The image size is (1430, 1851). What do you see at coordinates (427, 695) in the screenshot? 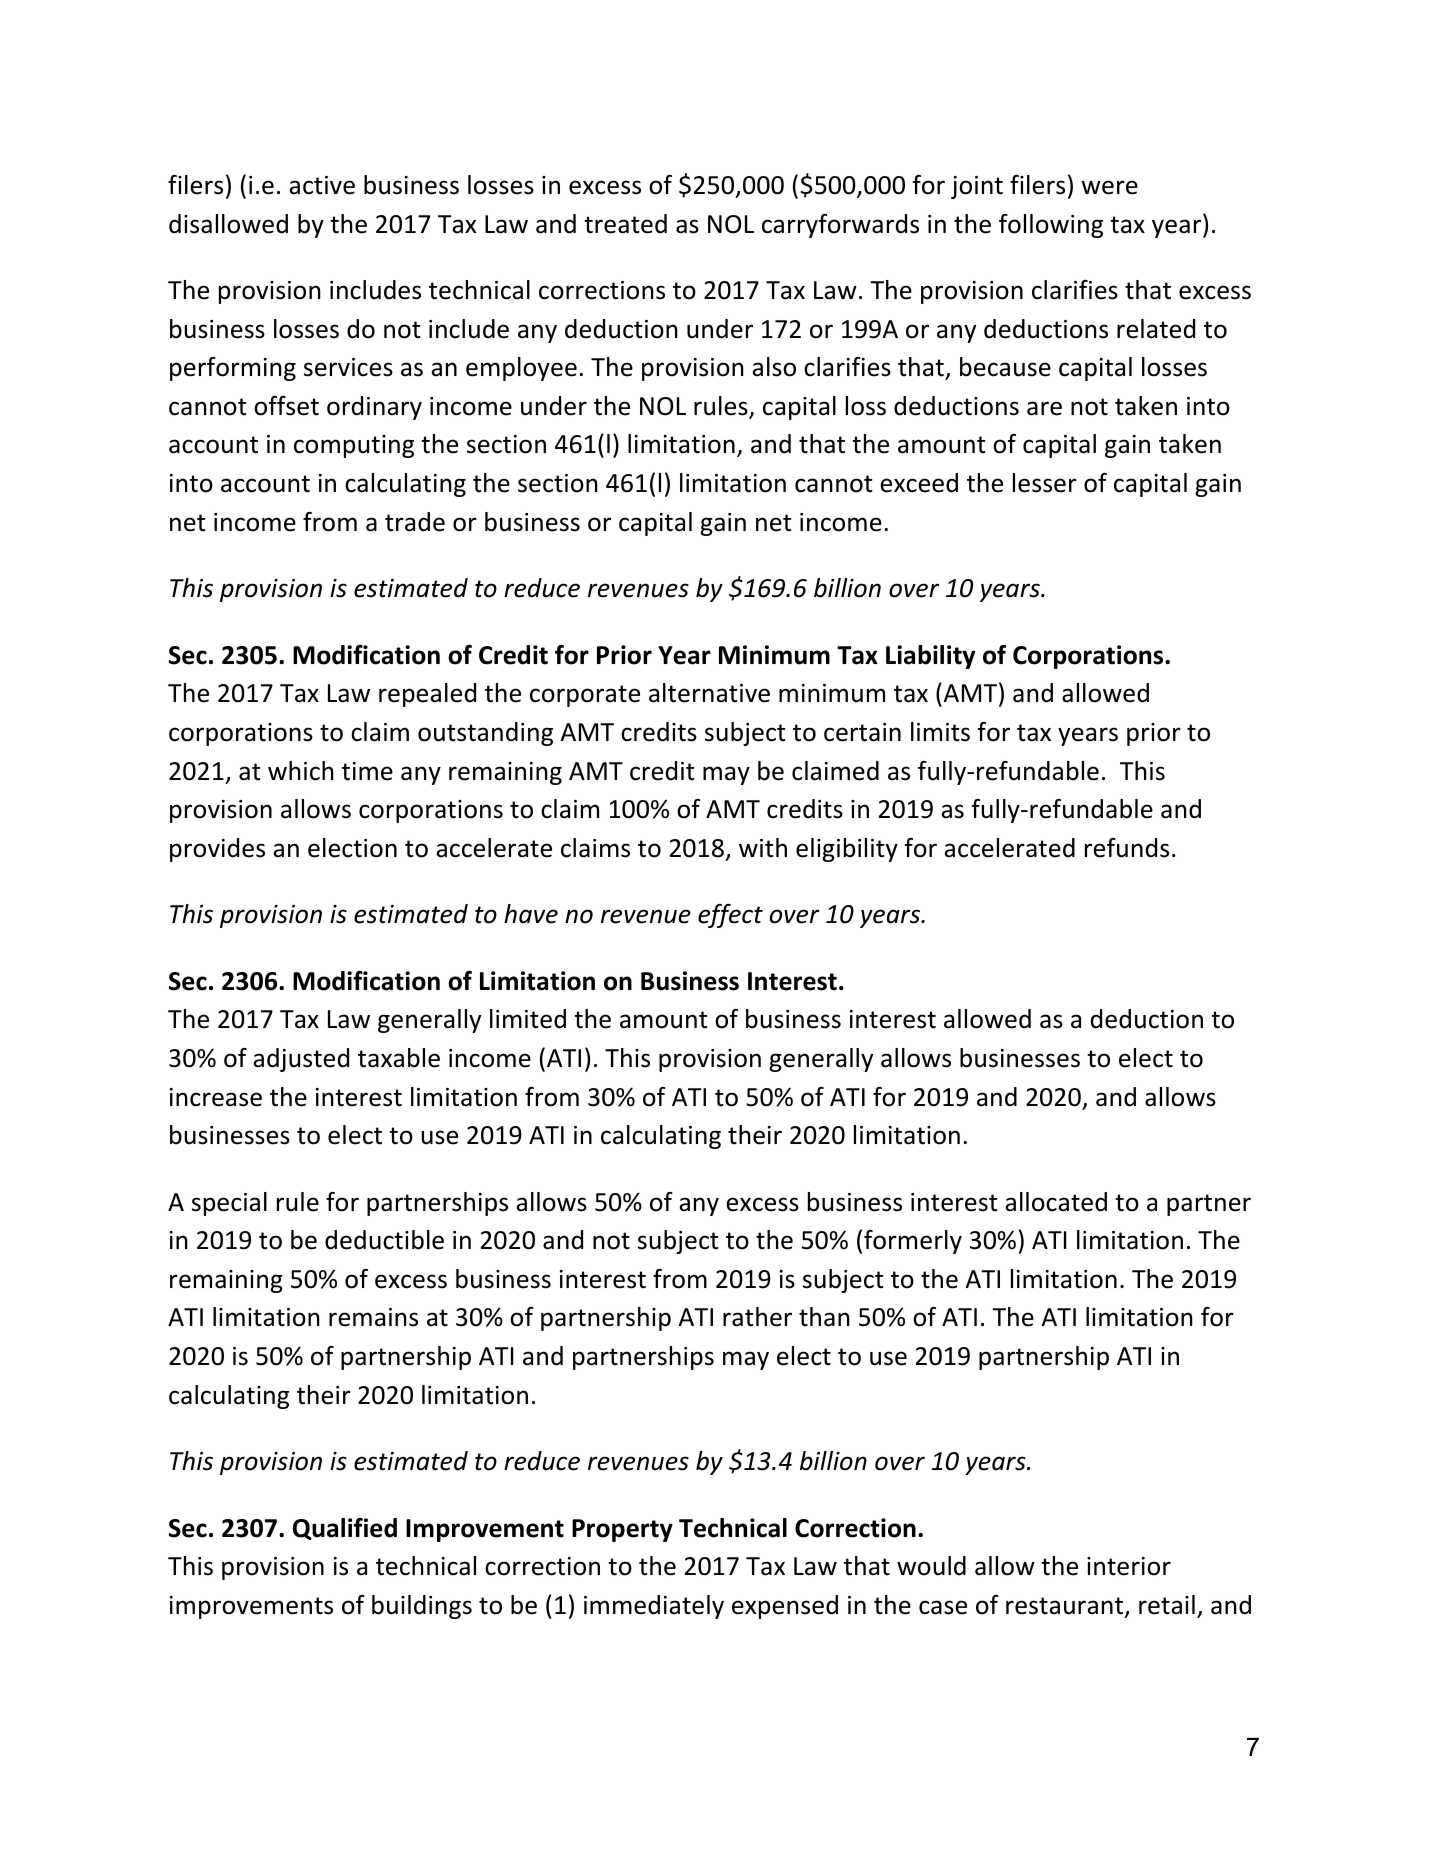
I see `repealed` at bounding box center [427, 695].
